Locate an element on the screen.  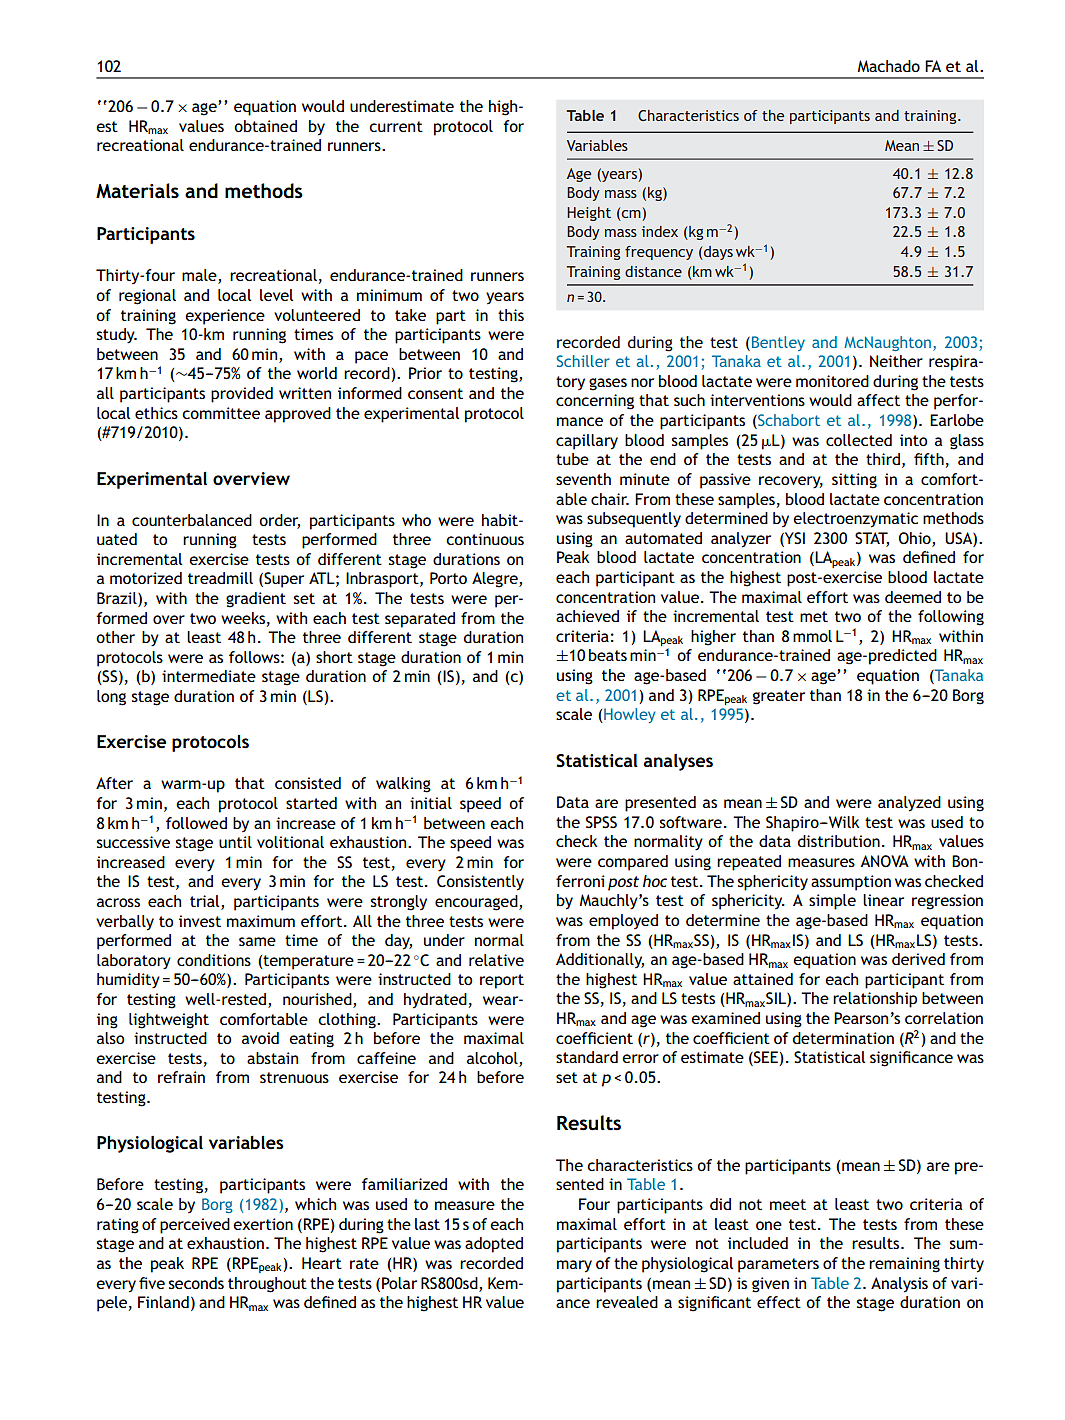
current is located at coordinates (396, 126).
